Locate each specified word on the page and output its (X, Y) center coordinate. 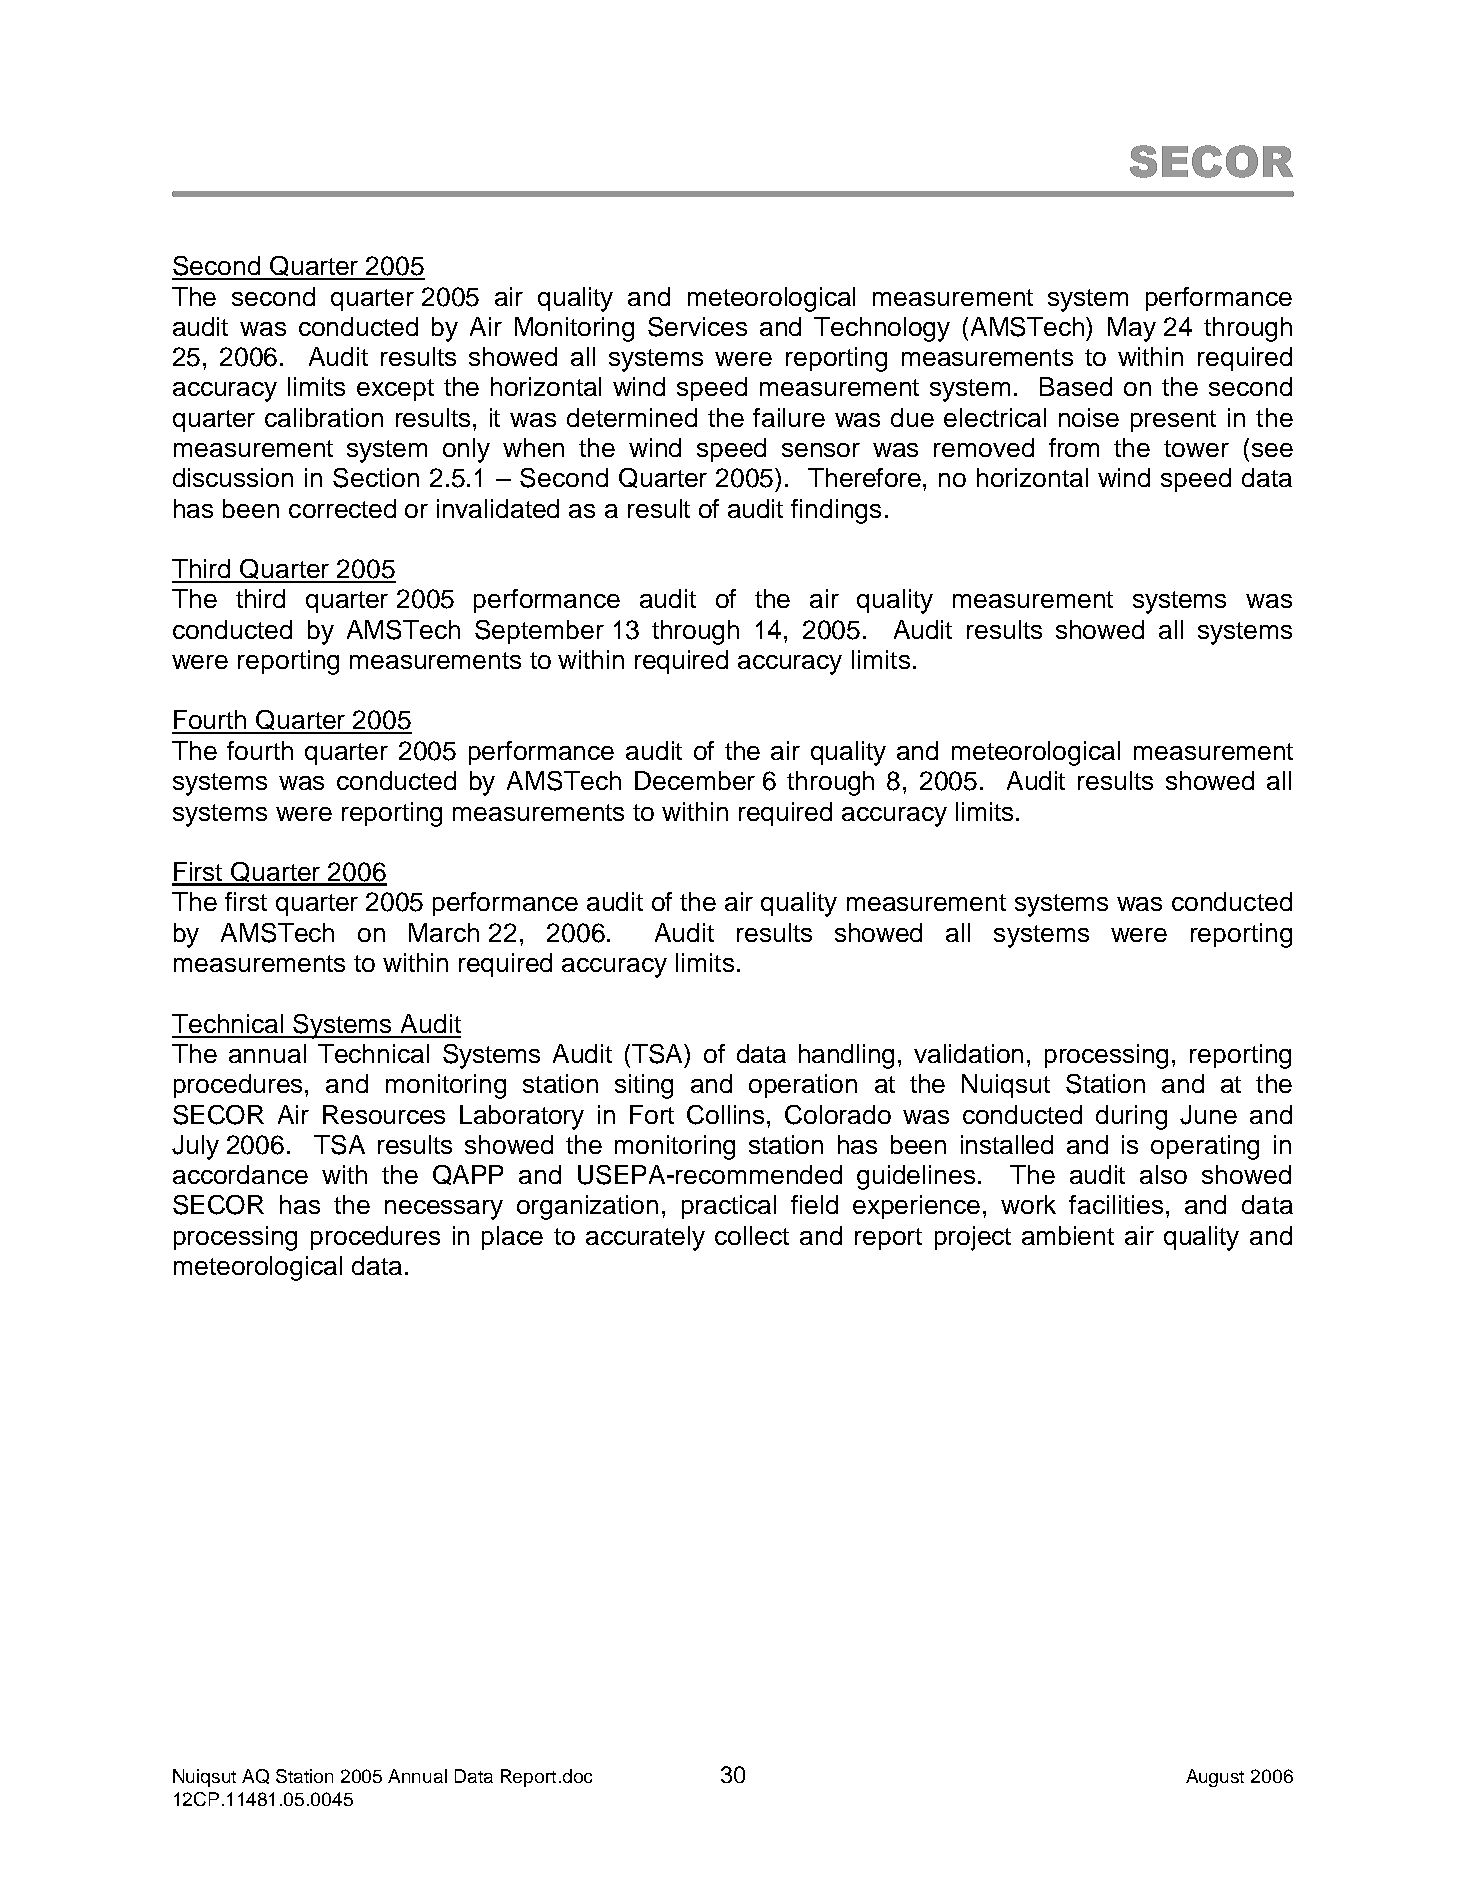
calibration (324, 417)
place (512, 1238)
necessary (444, 1210)
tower (1196, 448)
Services (697, 327)
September (539, 632)
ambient (1068, 1235)
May (1132, 329)
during (1131, 1117)
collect (752, 1235)
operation (803, 1086)
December (695, 780)
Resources (384, 1114)
